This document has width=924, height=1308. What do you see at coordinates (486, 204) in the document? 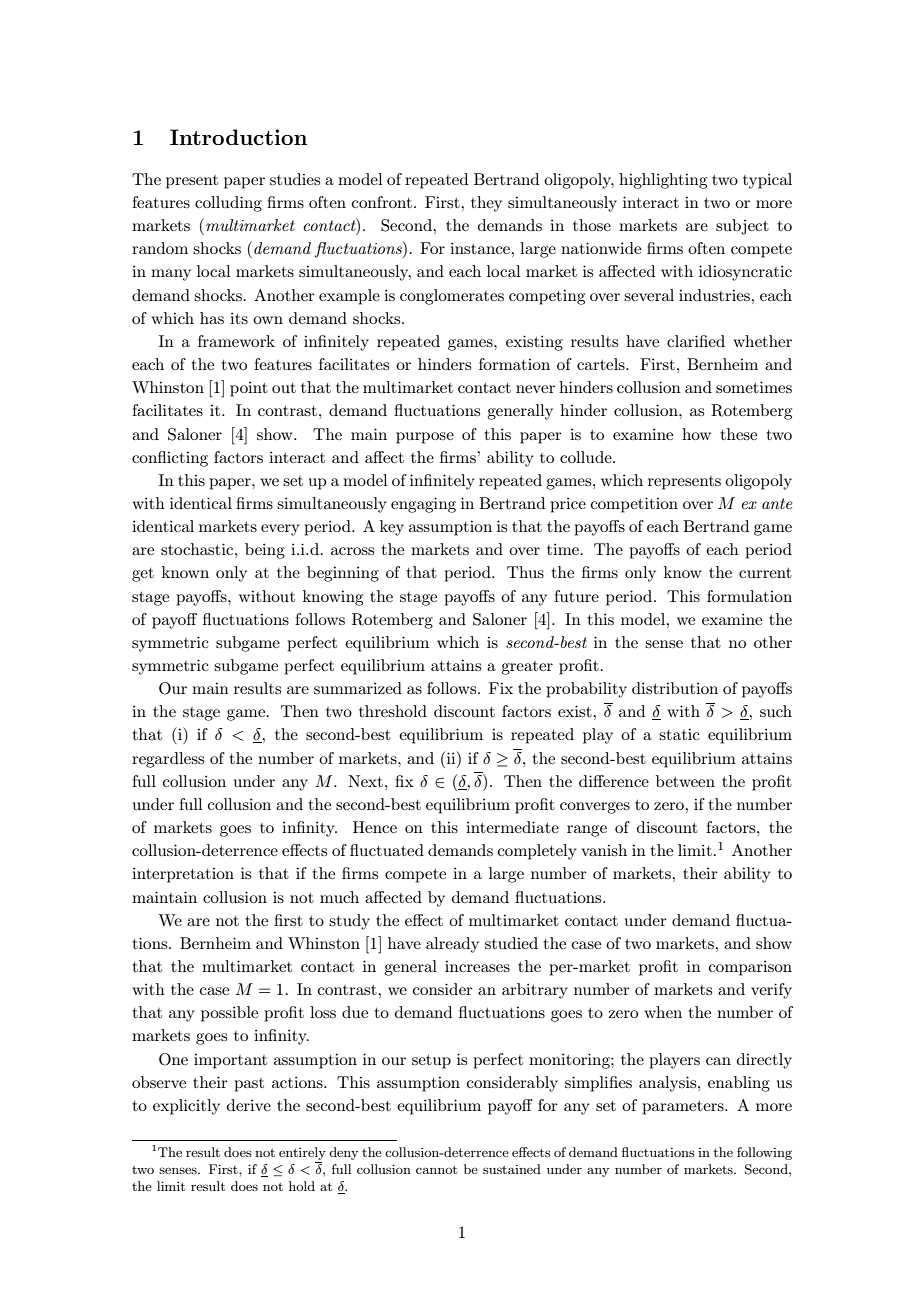
I see `they` at bounding box center [486, 204].
